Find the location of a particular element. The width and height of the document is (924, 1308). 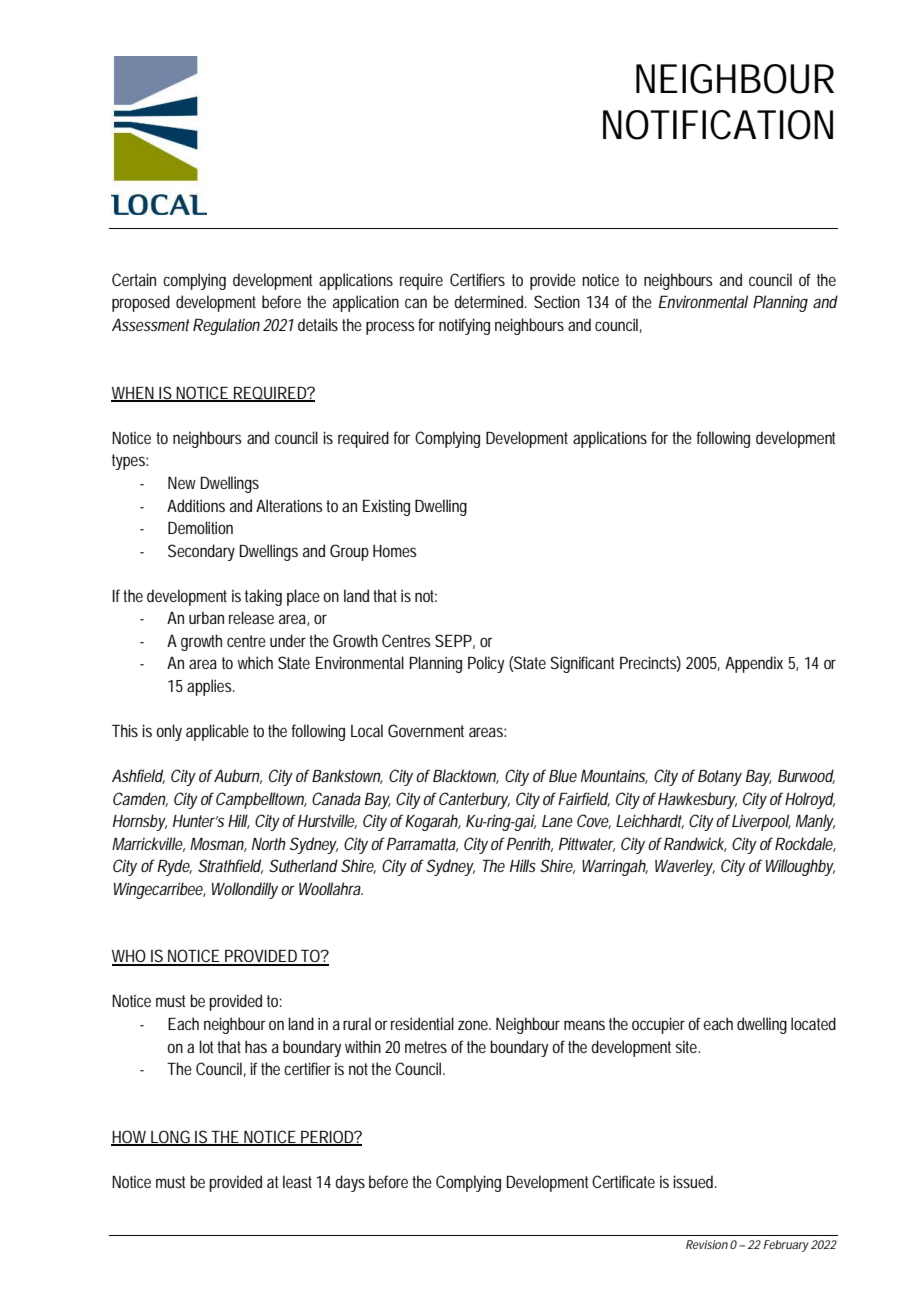

determined is located at coordinates (490, 301).
